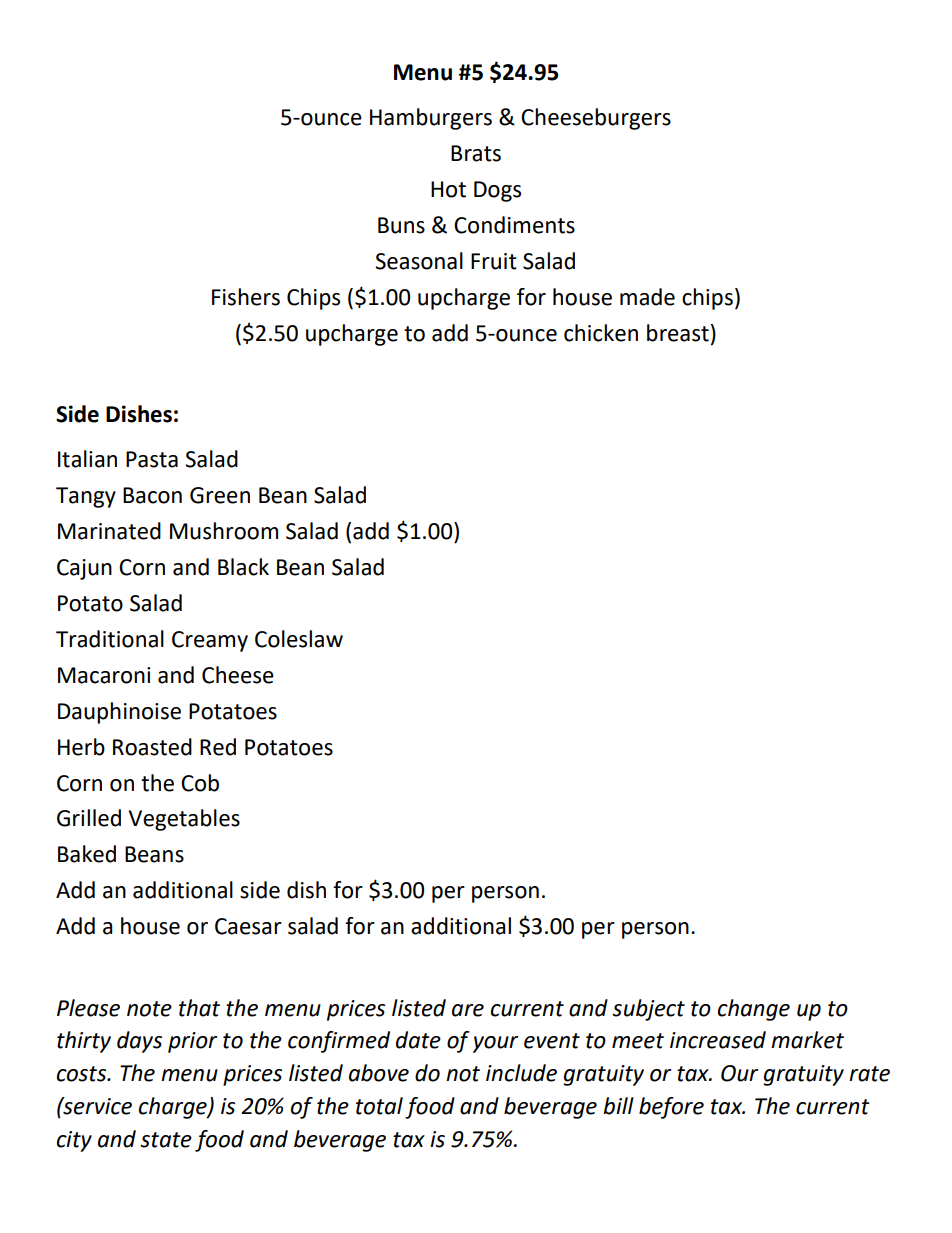  I want to click on are, so click(468, 1010).
